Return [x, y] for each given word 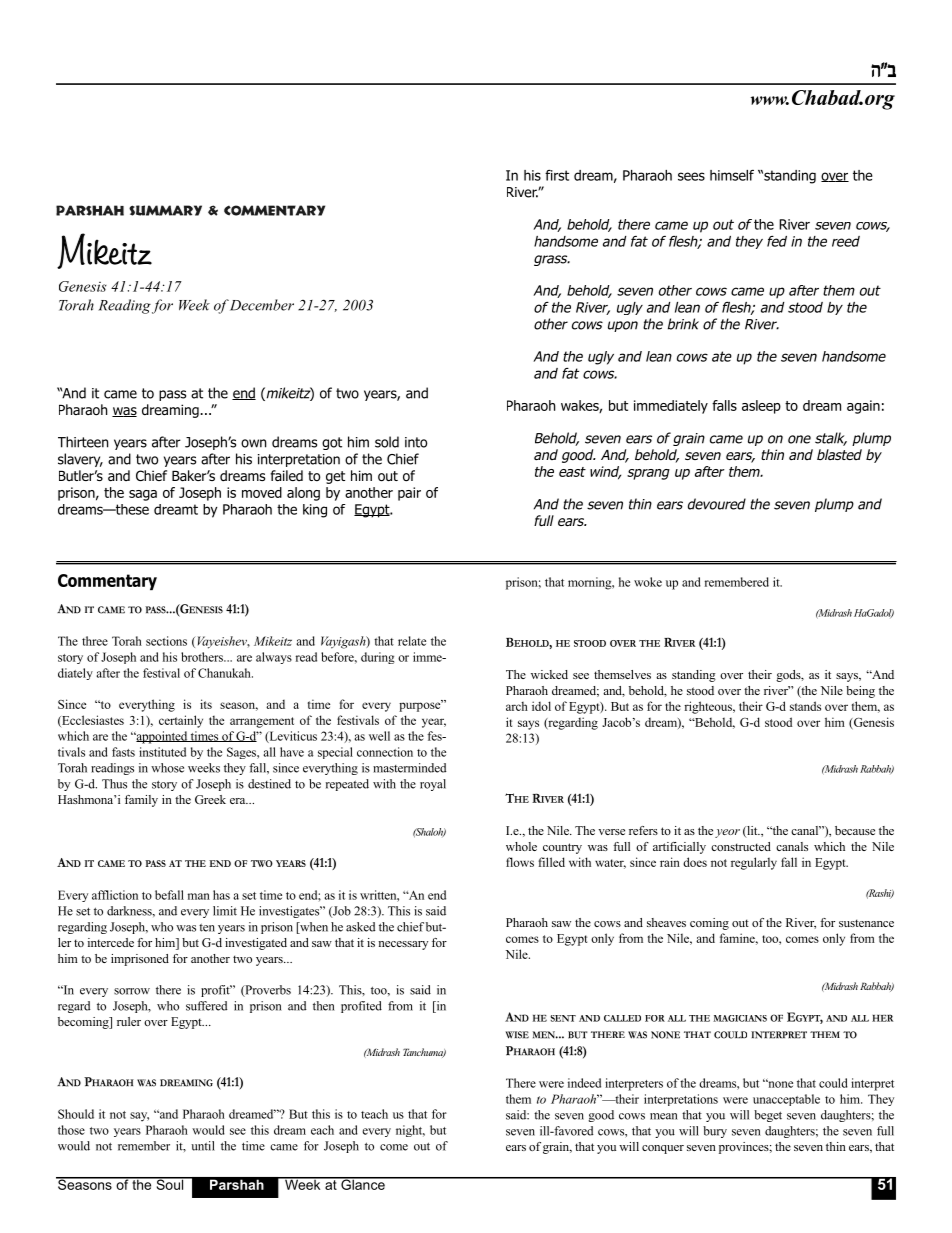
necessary [403, 945]
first [557, 175]
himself [732, 175]
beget [768, 1116]
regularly [754, 863]
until [203, 1146]
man [199, 896]
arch [517, 706]
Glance [363, 1183]
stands [805, 706]
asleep [761, 407]
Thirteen [83, 442]
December [262, 305]
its [206, 704]
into [416, 442]
